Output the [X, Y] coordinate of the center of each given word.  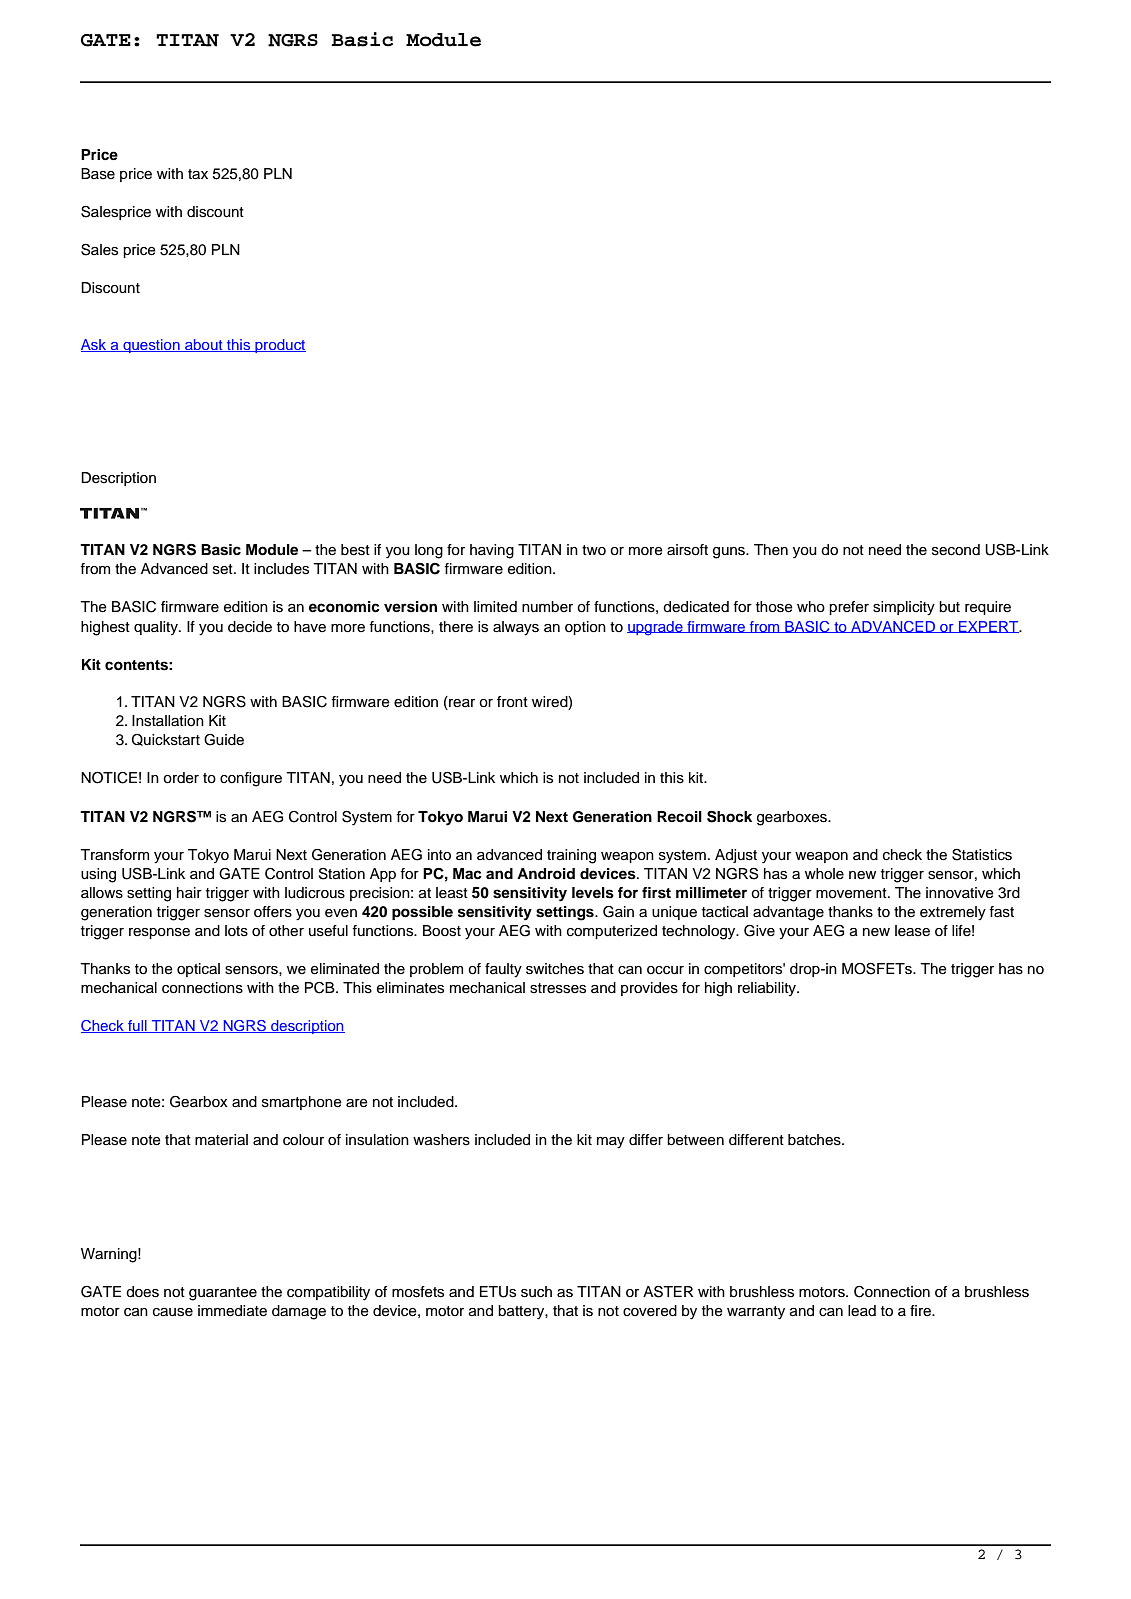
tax [198, 174]
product [279, 346]
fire [921, 1311]
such [536, 1292]
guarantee [223, 1294]
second [956, 550]
